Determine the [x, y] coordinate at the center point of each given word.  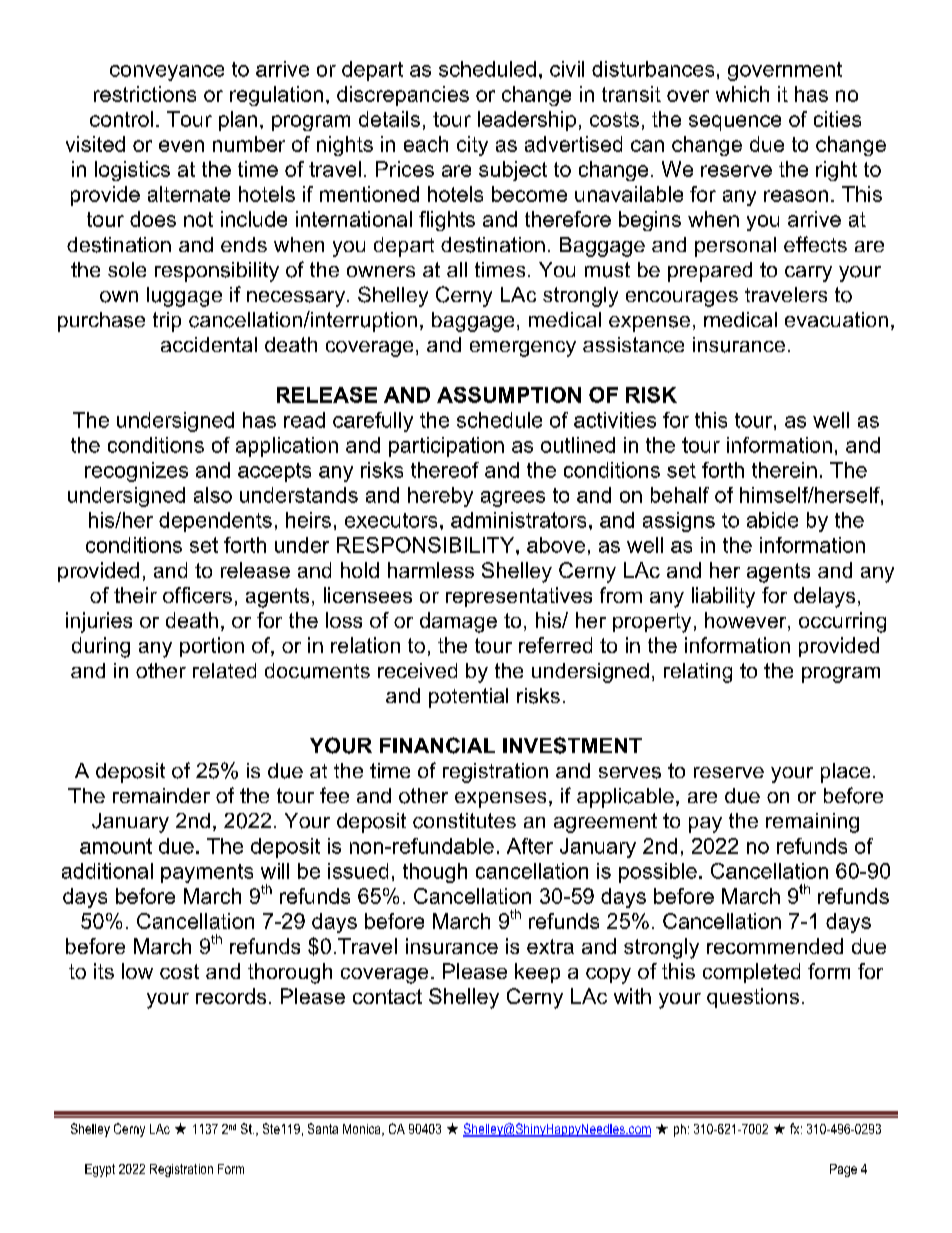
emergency [523, 349]
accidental [209, 344]
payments [207, 873]
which [742, 94]
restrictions [145, 94]
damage [458, 622]
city [472, 146]
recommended [775, 946]
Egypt [100, 1170]
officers [197, 595]
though [435, 873]
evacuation [836, 319]
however [747, 621]
